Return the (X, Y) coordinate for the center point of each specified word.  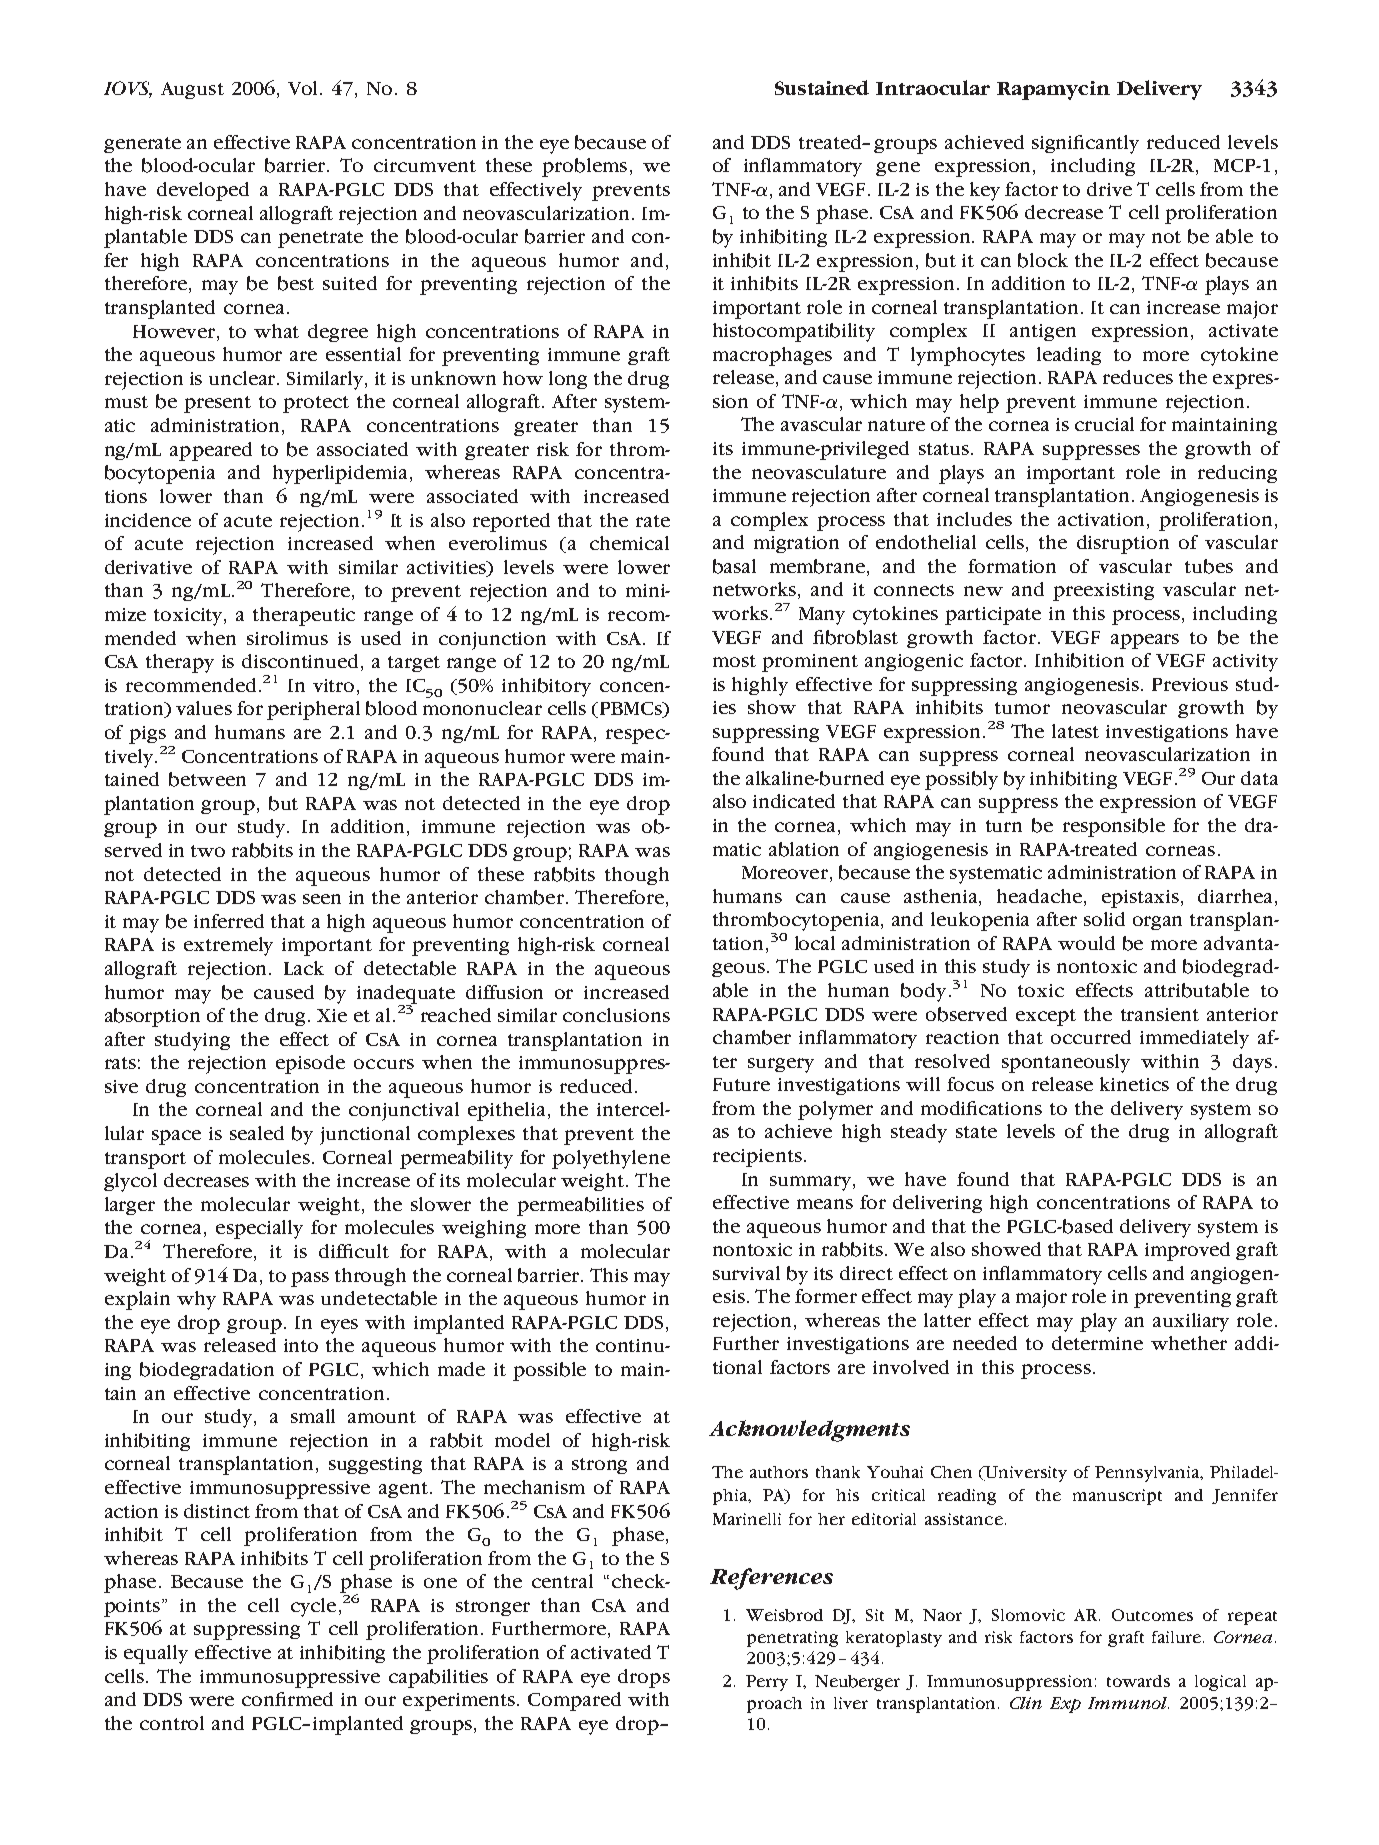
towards (1138, 1681)
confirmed (287, 1699)
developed (203, 191)
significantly (1085, 144)
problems (584, 167)
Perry (767, 1683)
